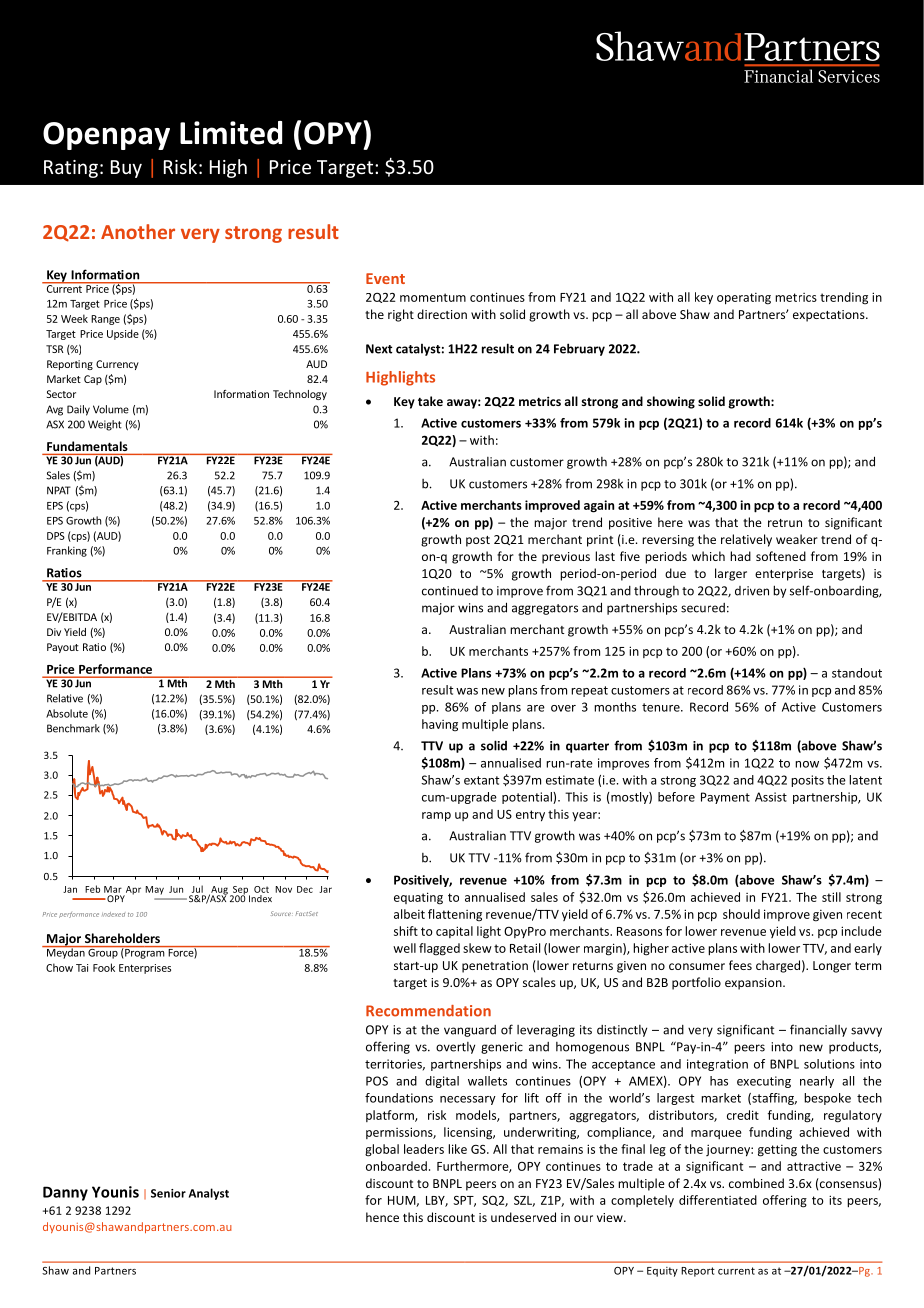  I want to click on Performance, so click(115, 669).
